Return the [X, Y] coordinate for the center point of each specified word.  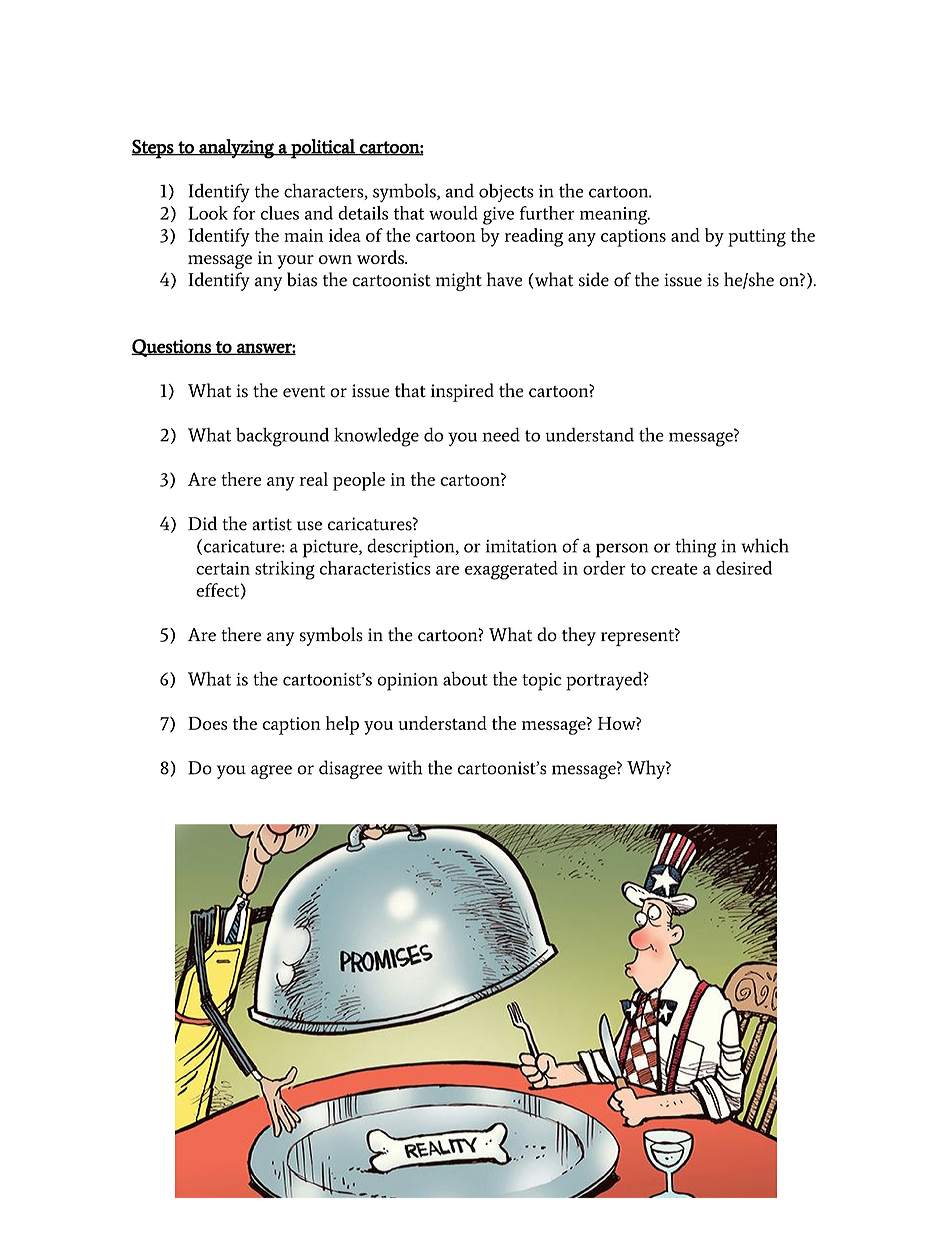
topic [541, 682]
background [282, 437]
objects [506, 193]
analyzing [236, 149]
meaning [615, 216]
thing [696, 548]
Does [208, 723]
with [405, 767]
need [501, 434]
